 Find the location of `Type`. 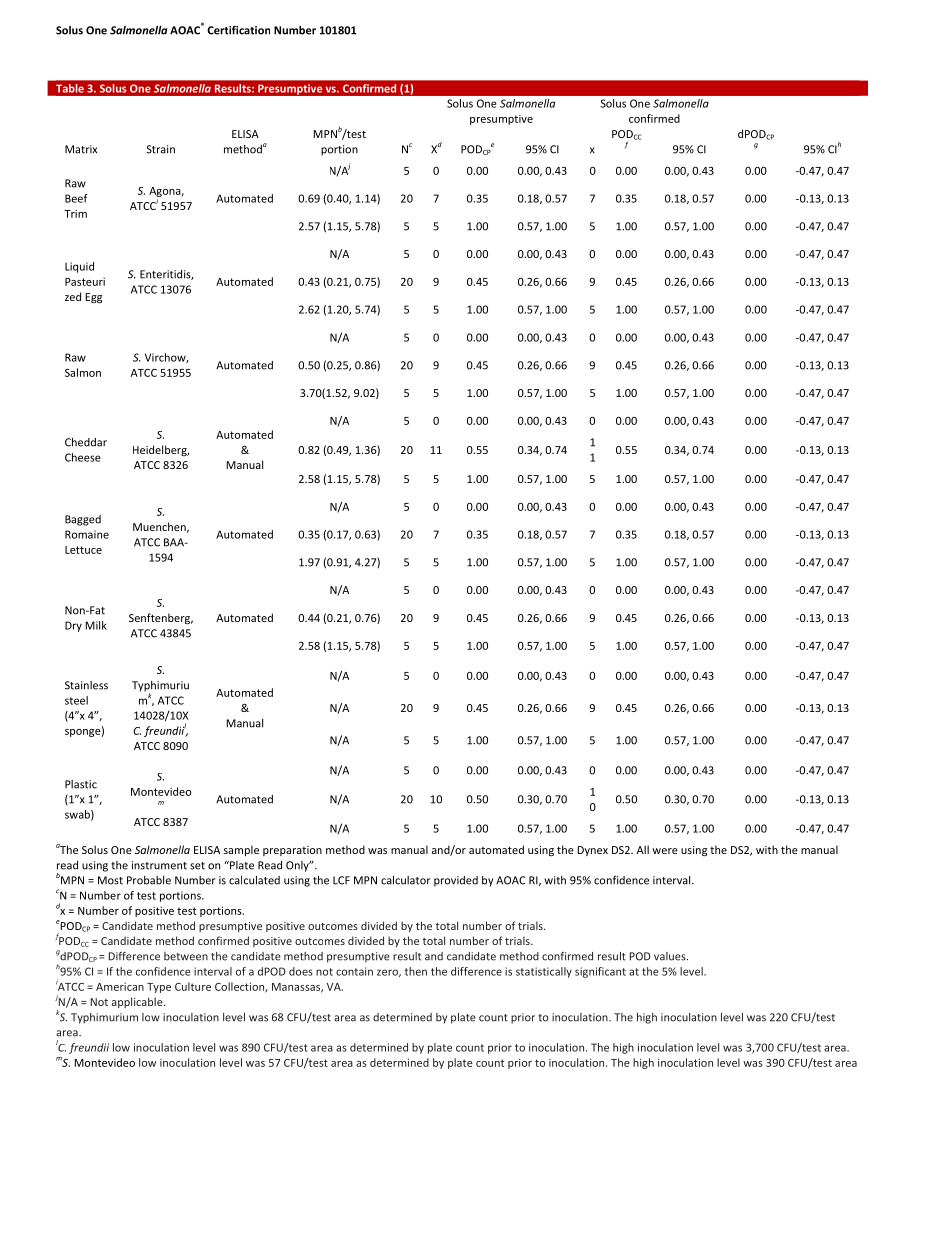

Type is located at coordinates (159, 988).
